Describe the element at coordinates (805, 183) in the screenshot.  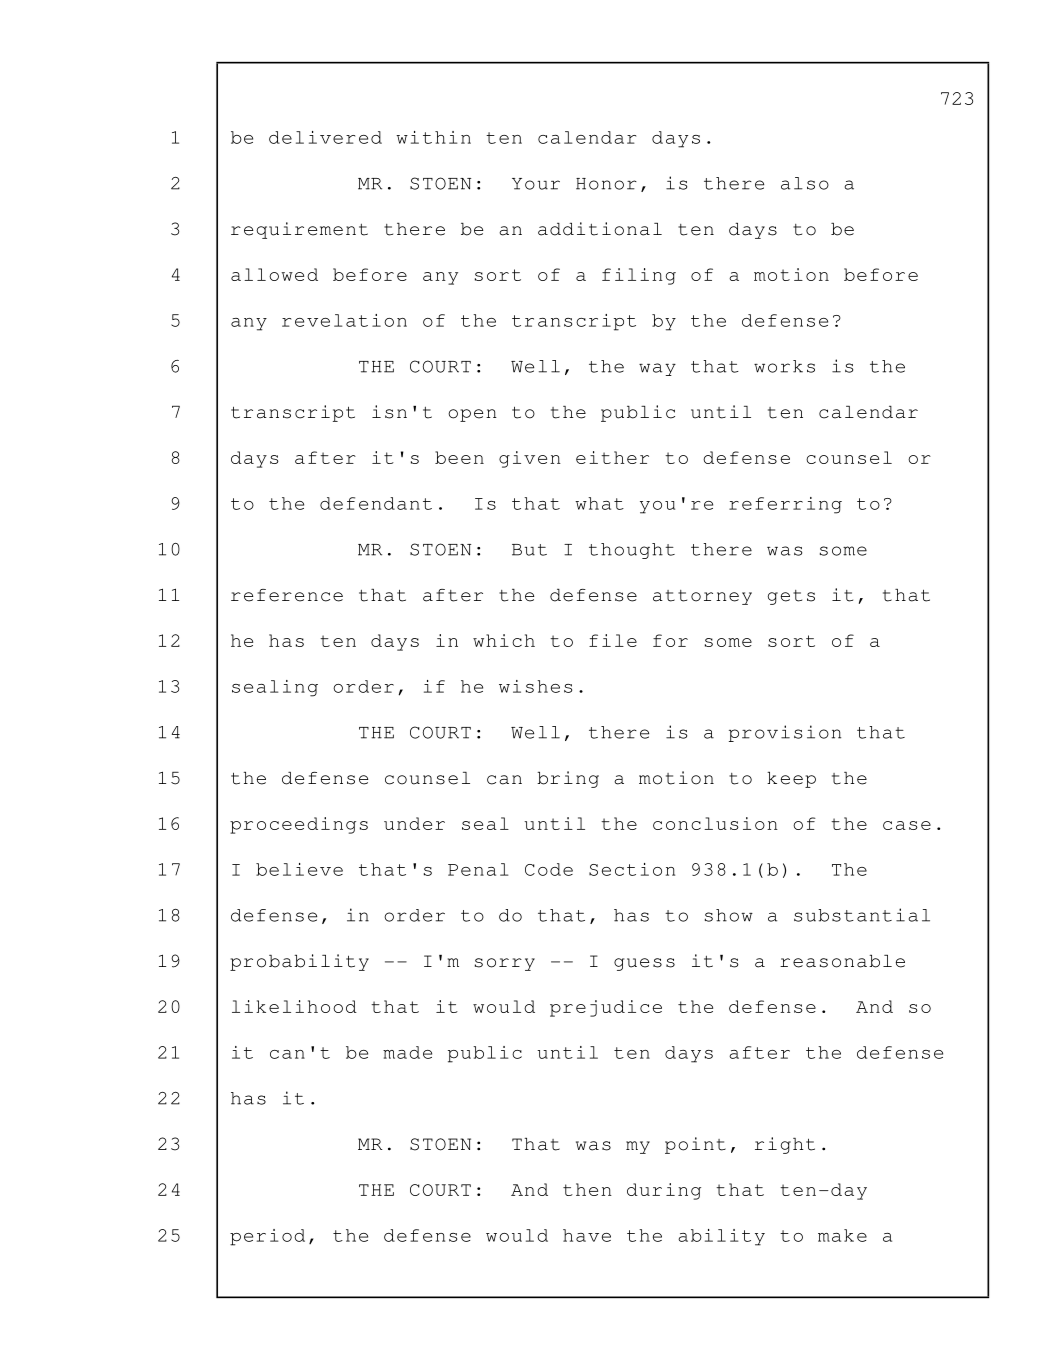
I see `also` at that location.
